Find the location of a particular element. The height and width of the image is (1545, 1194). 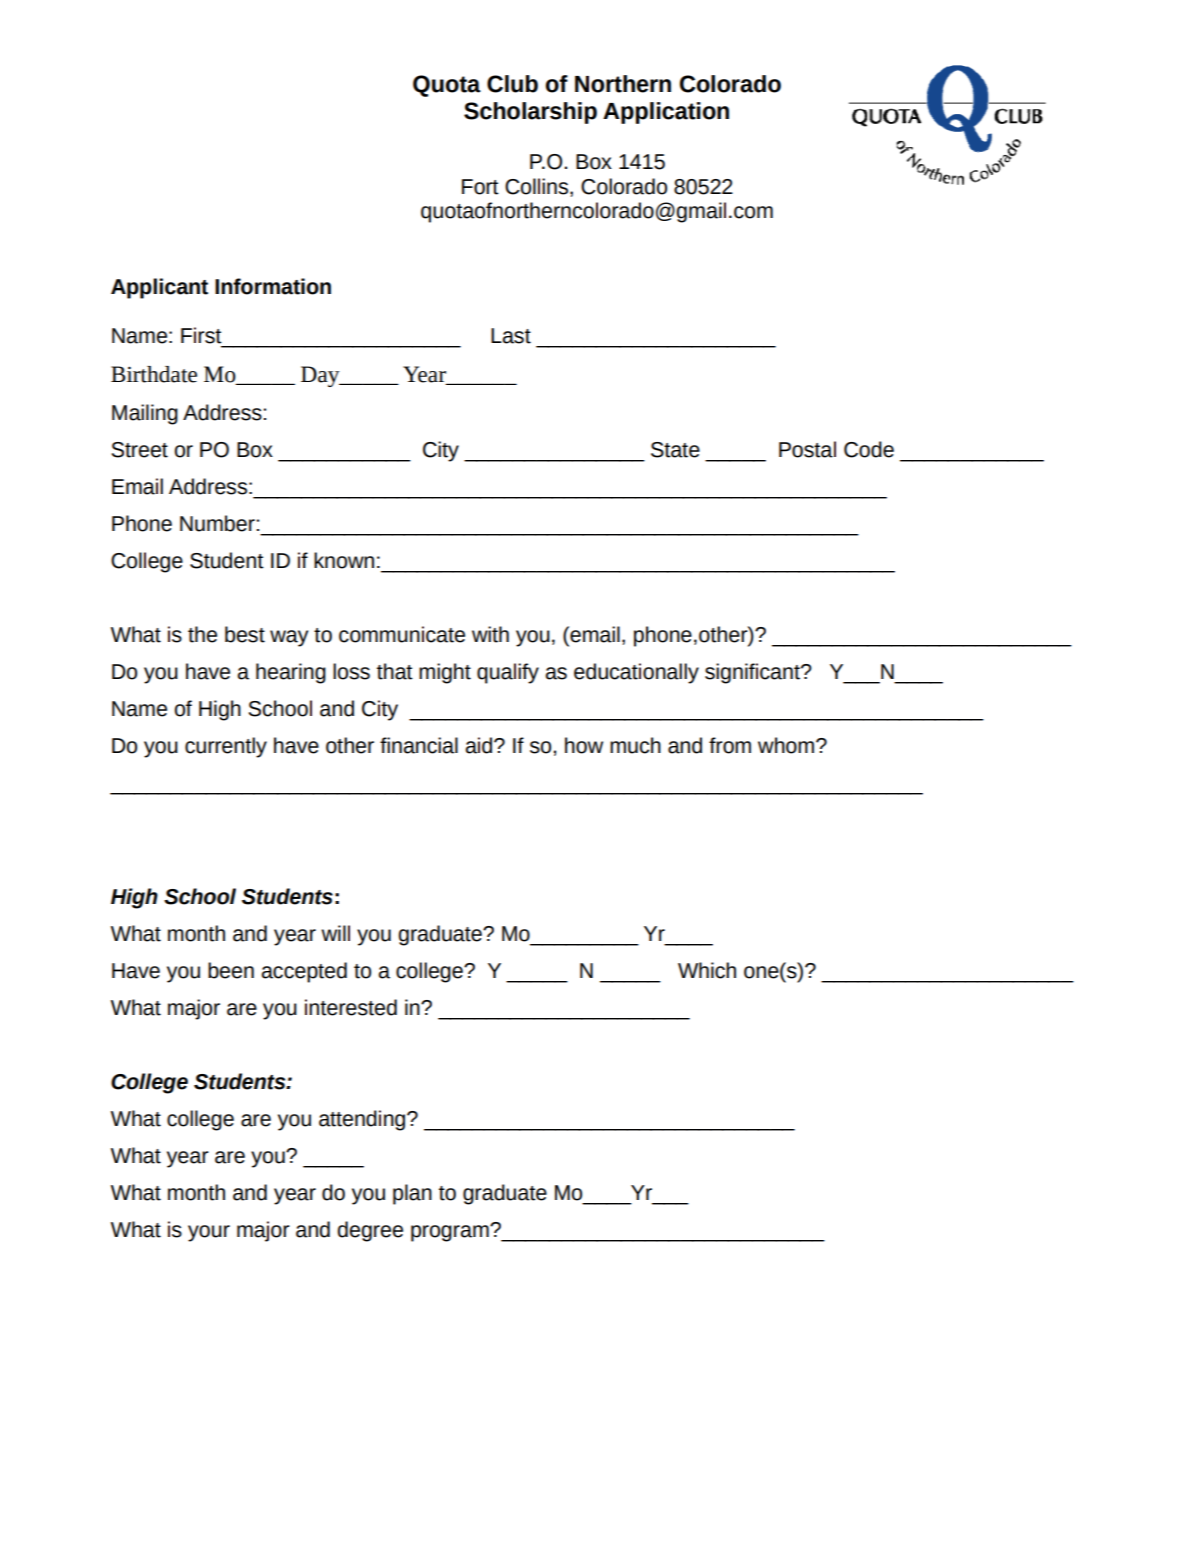

your is located at coordinates (209, 1233).
